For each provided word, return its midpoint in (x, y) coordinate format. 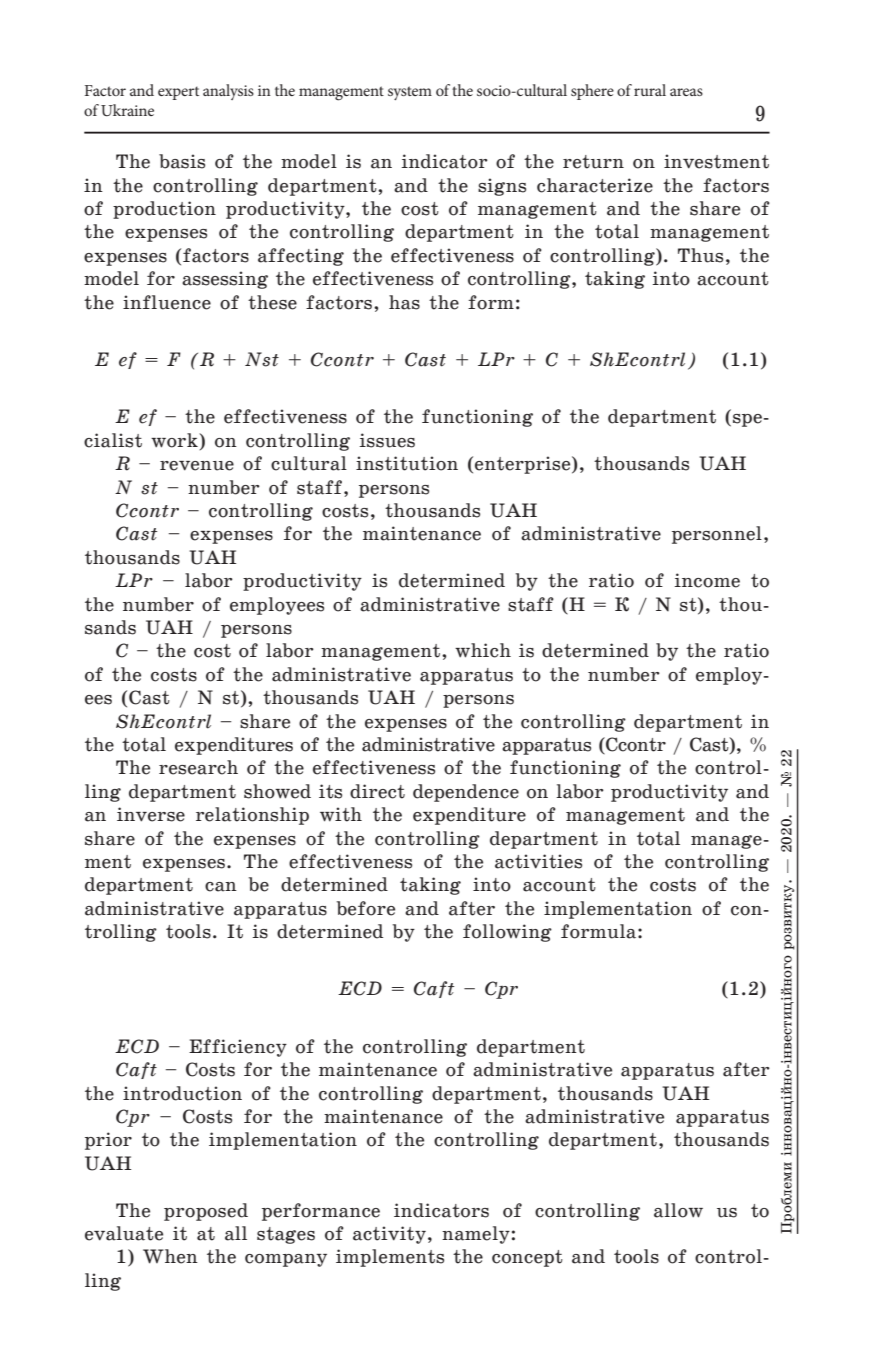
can (221, 887)
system (410, 93)
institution (407, 463)
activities (538, 861)
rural (650, 90)
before (366, 908)
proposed (206, 1212)
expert (178, 93)
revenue (197, 466)
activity (389, 1235)
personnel (717, 535)
